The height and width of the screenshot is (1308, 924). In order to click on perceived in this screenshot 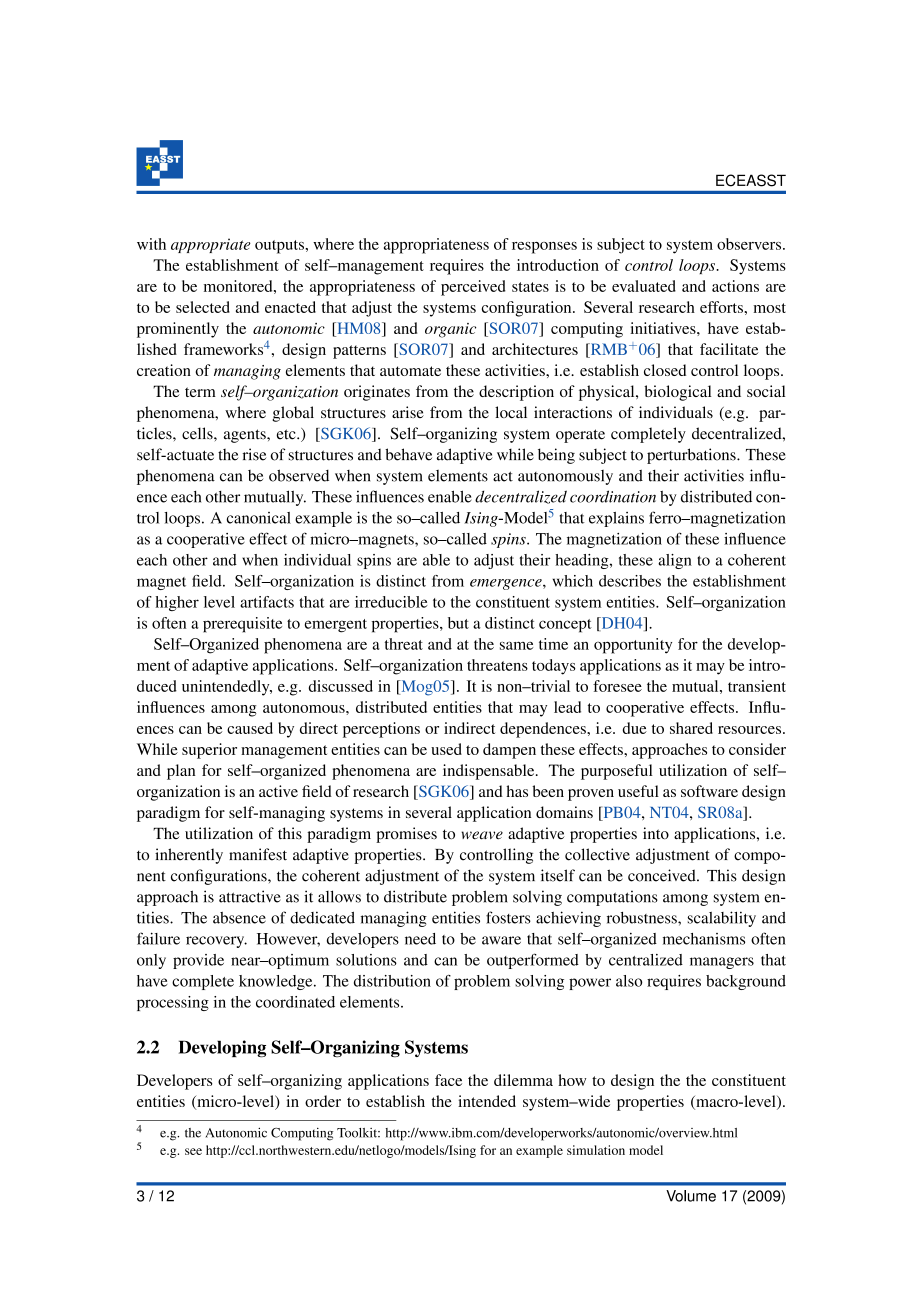, I will do `click(473, 288)`.
